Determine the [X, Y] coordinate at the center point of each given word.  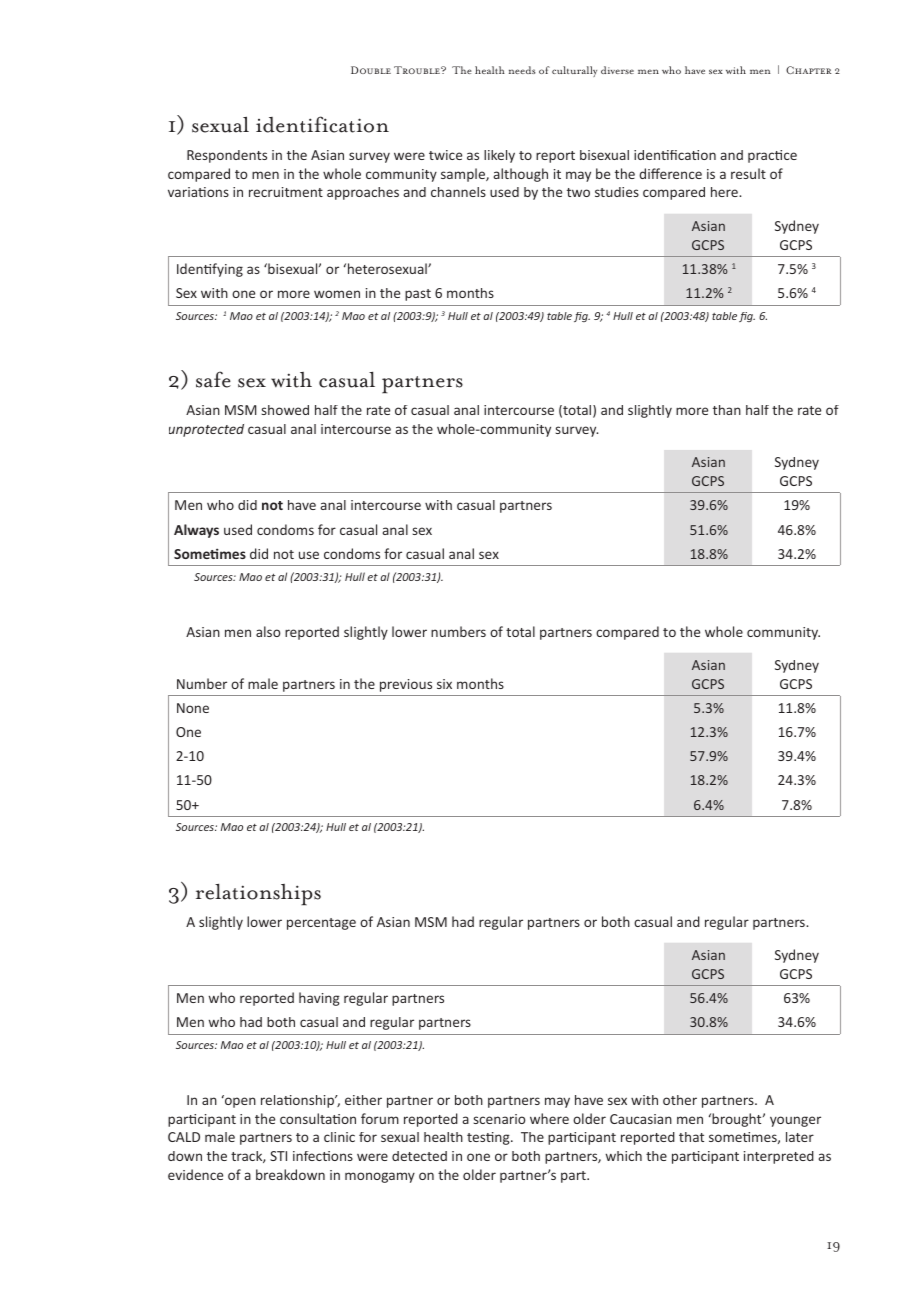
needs [522, 70]
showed [285, 410]
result [748, 173]
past [418, 295]
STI [278, 1156]
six [444, 684]
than [727, 410]
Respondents [227, 156]
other [680, 1100]
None [193, 708]
